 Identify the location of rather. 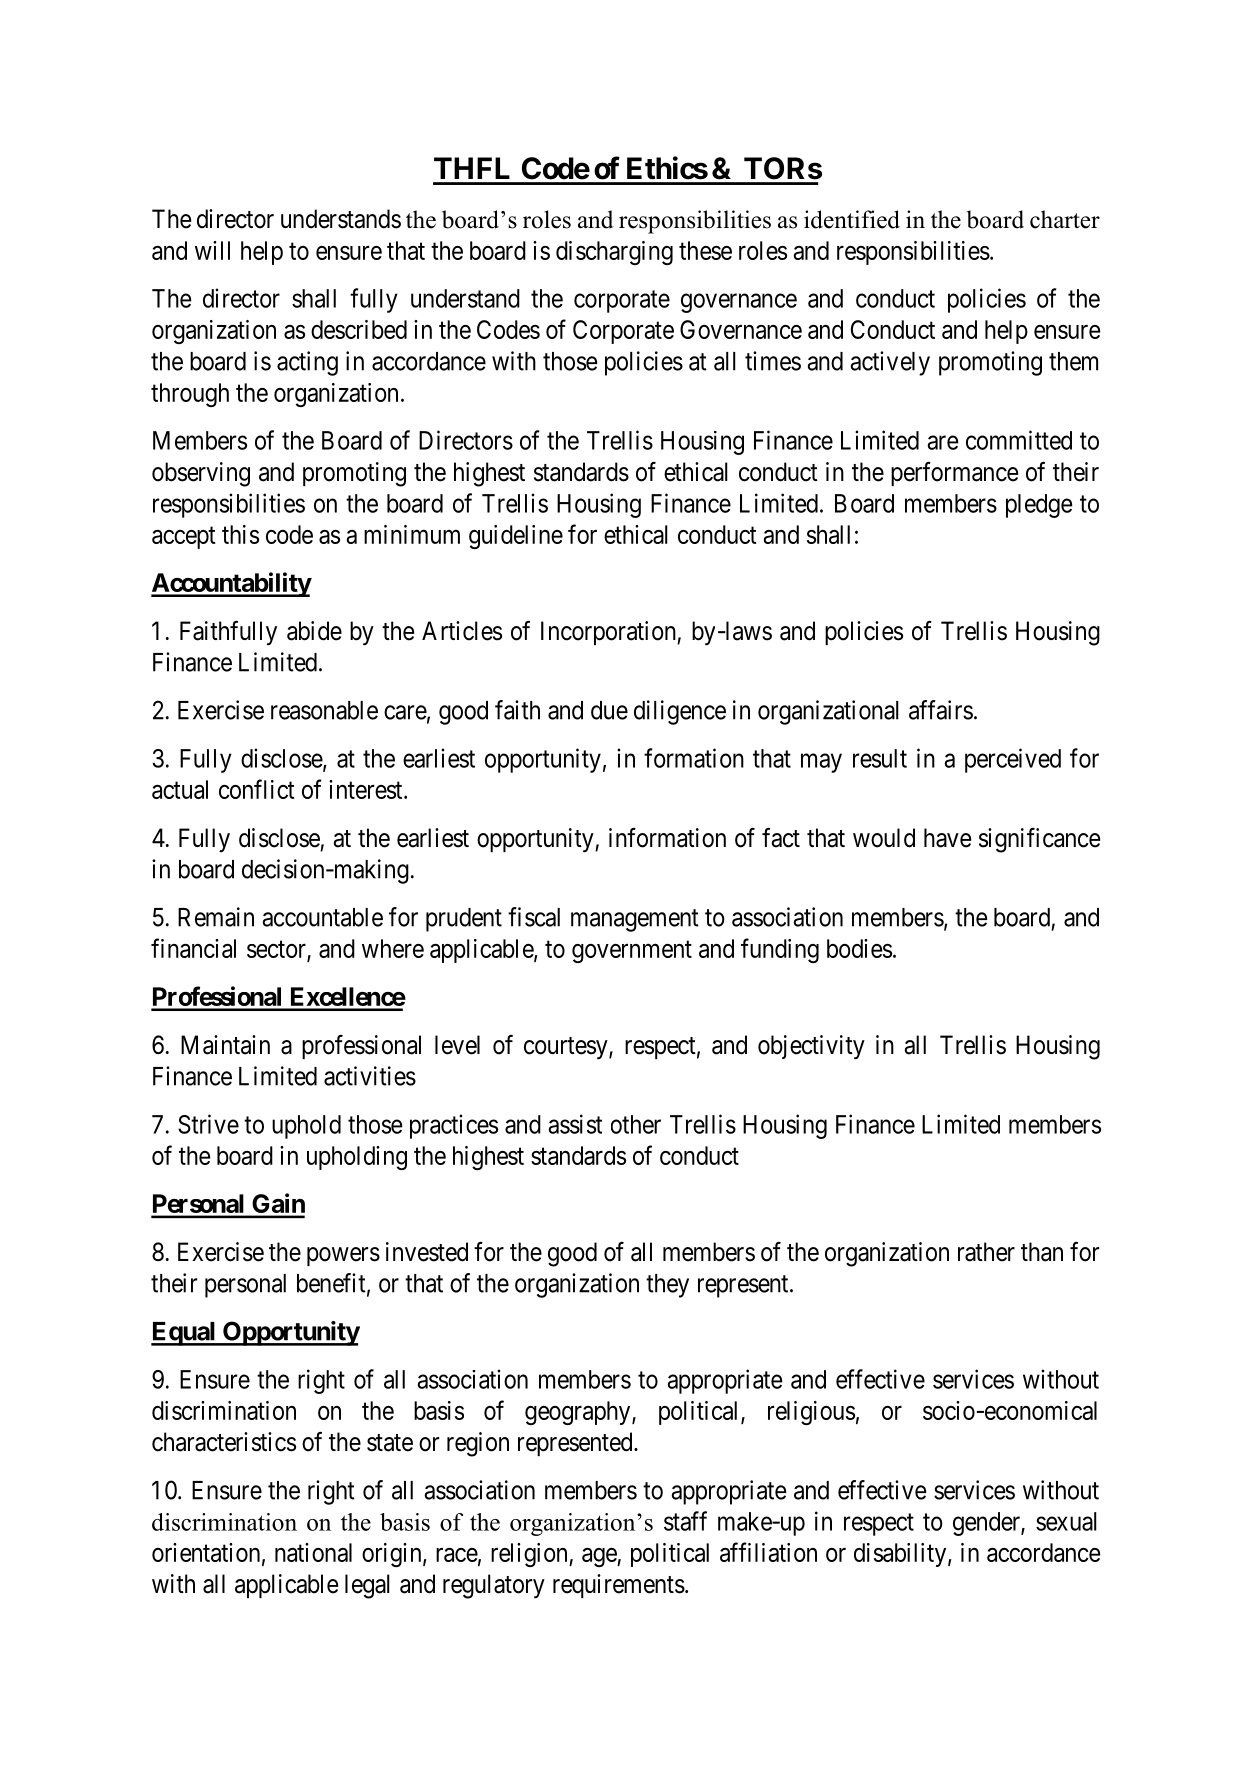
(986, 1252).
